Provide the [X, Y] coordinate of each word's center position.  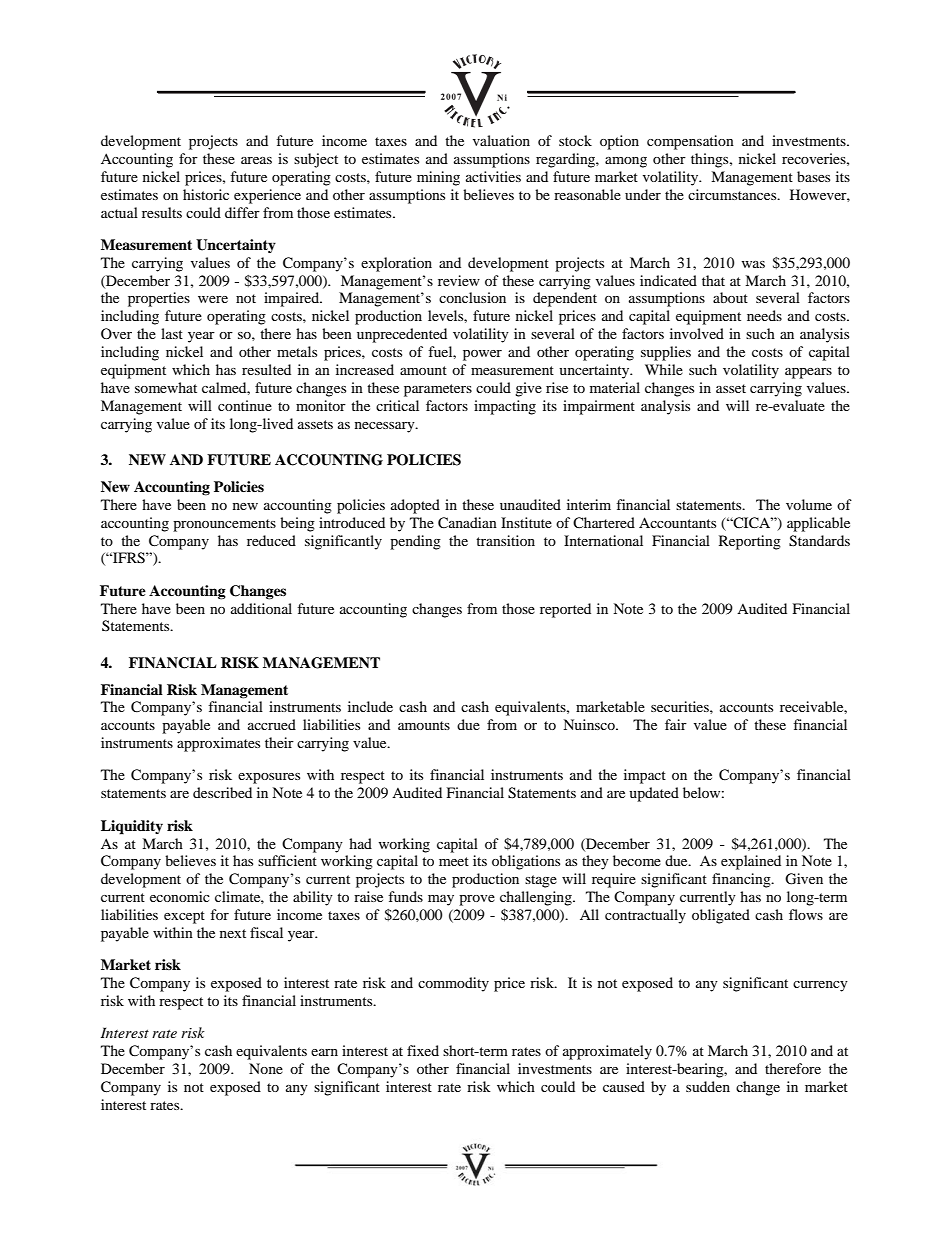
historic [206, 194]
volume [809, 504]
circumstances [733, 194]
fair [676, 724]
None [266, 1068]
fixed [423, 1050]
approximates [218, 744]
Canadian [467, 523]
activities [493, 176]
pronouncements [224, 525]
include [370, 706]
